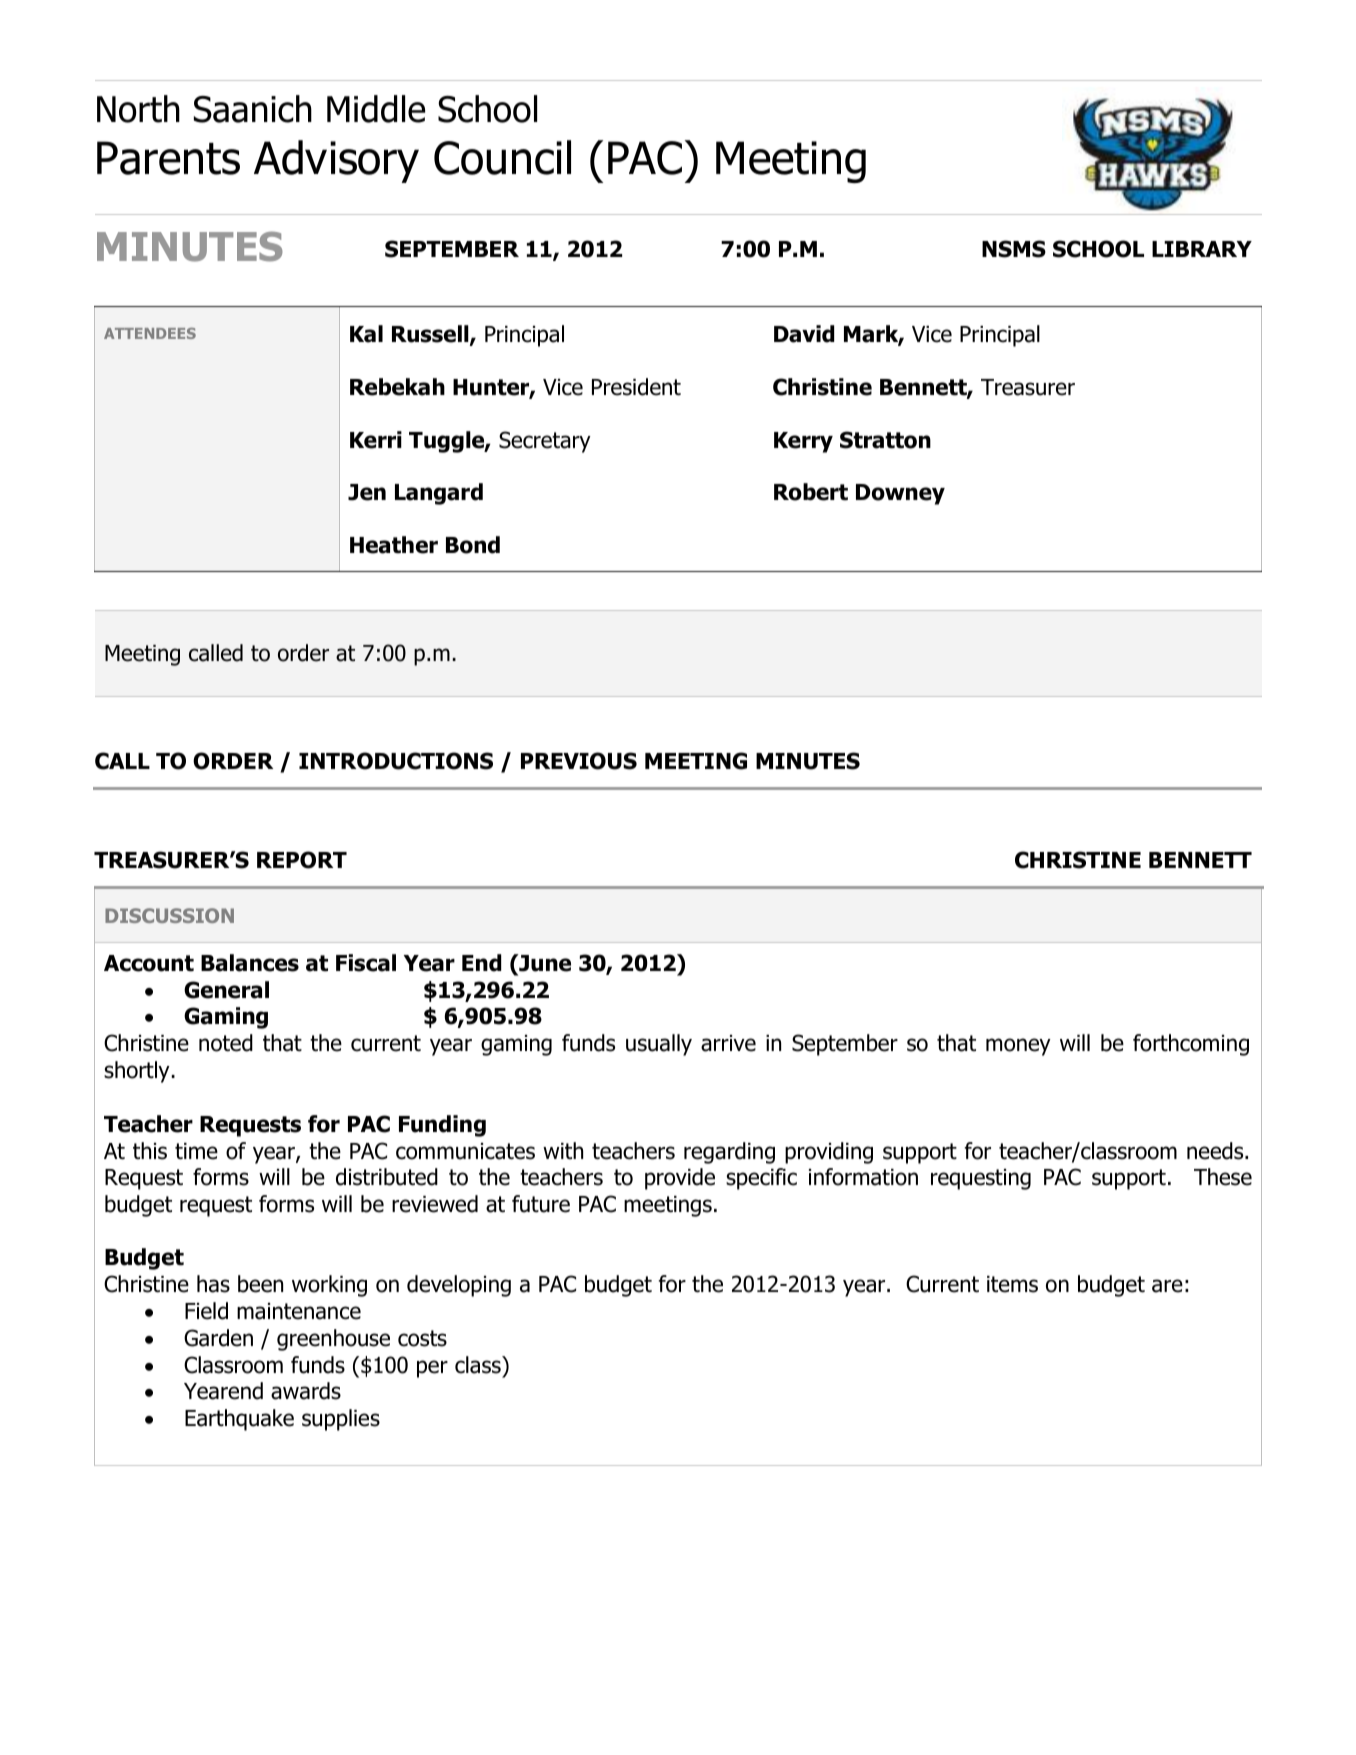 The image size is (1356, 1755). Describe the element at coordinates (1202, 249) in the page. I see `LIBRARY` at that location.
